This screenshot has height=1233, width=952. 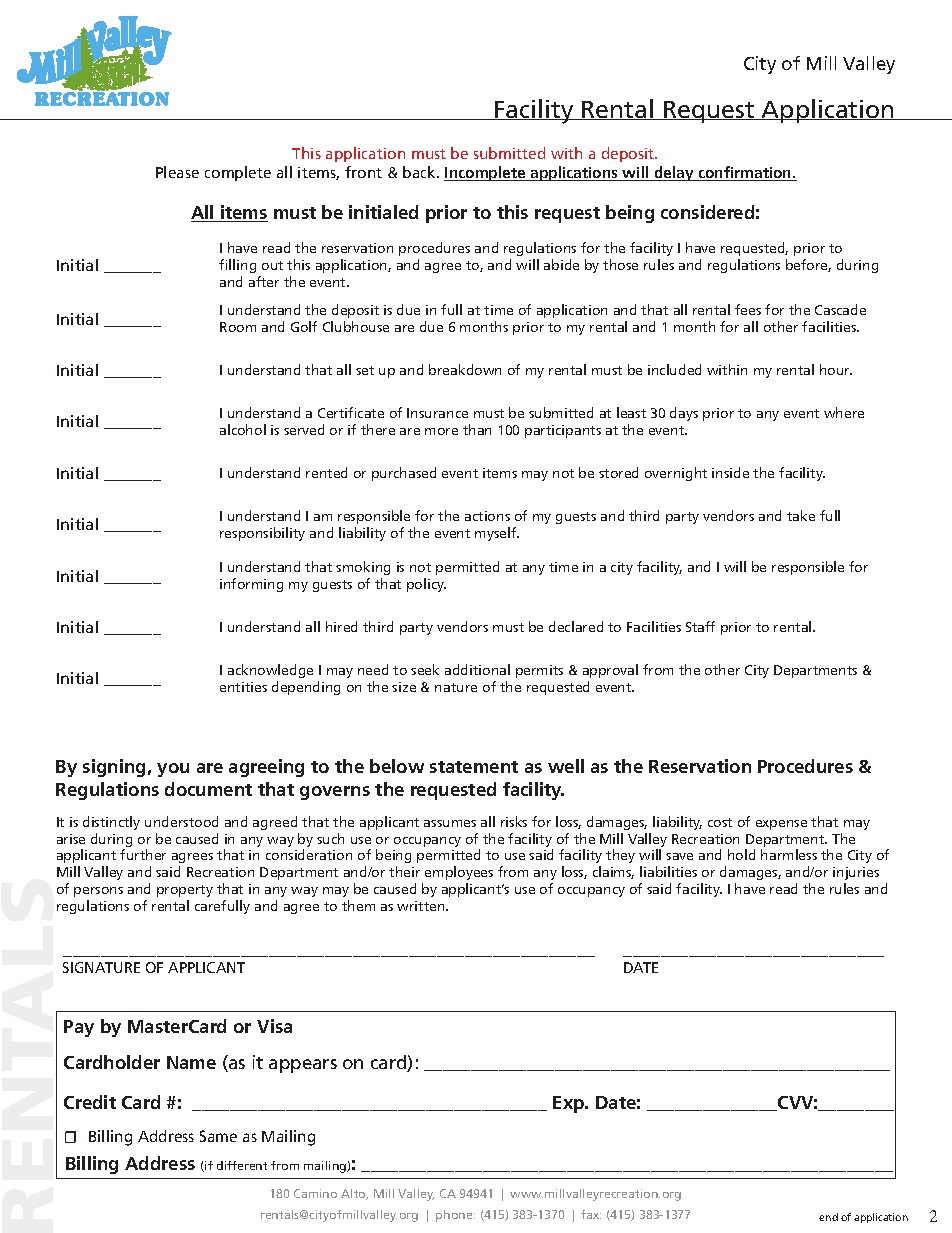 I want to click on delay, so click(x=674, y=173).
